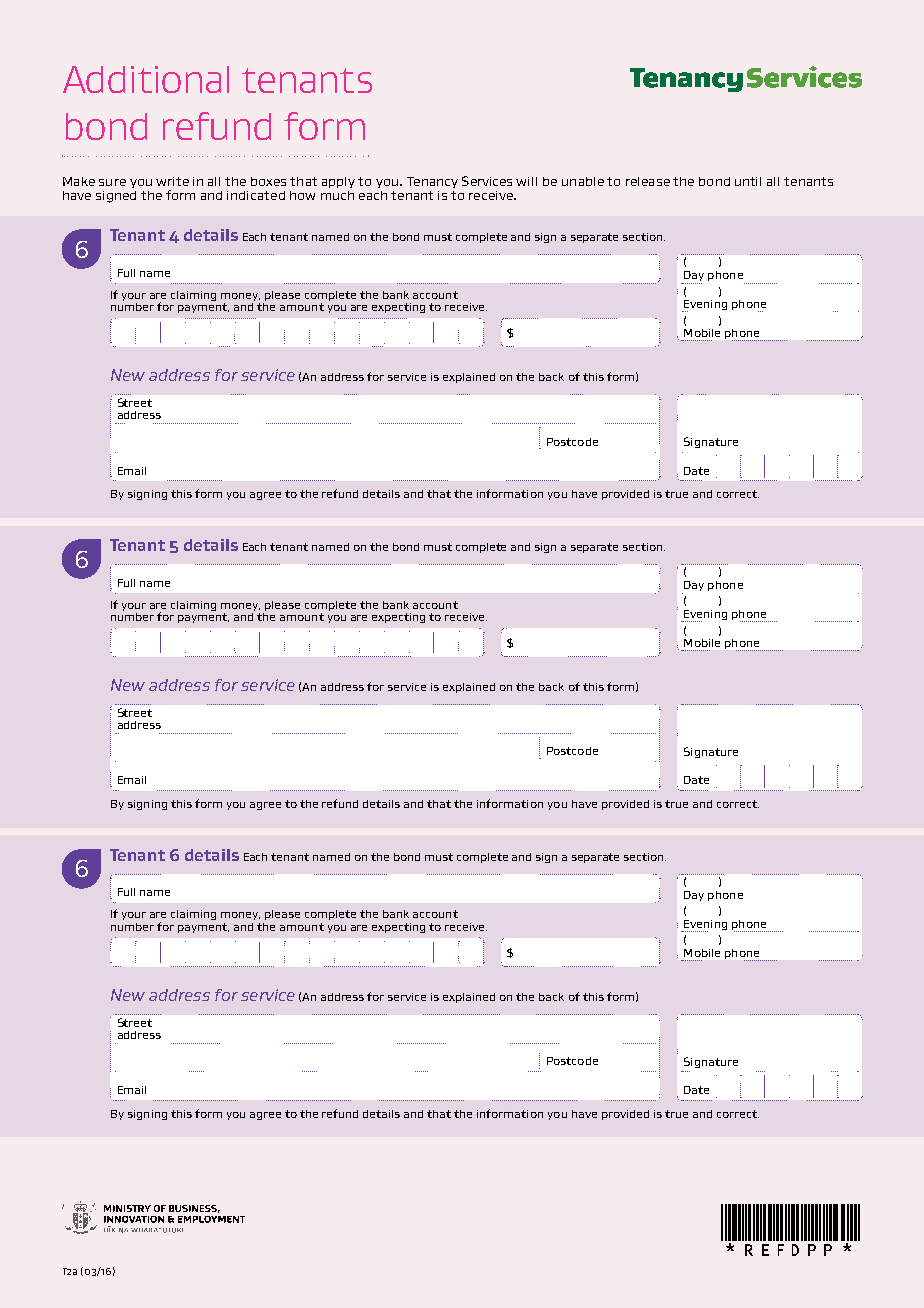 Image resolution: width=924 pixels, height=1308 pixels. I want to click on boxes, so click(268, 181).
